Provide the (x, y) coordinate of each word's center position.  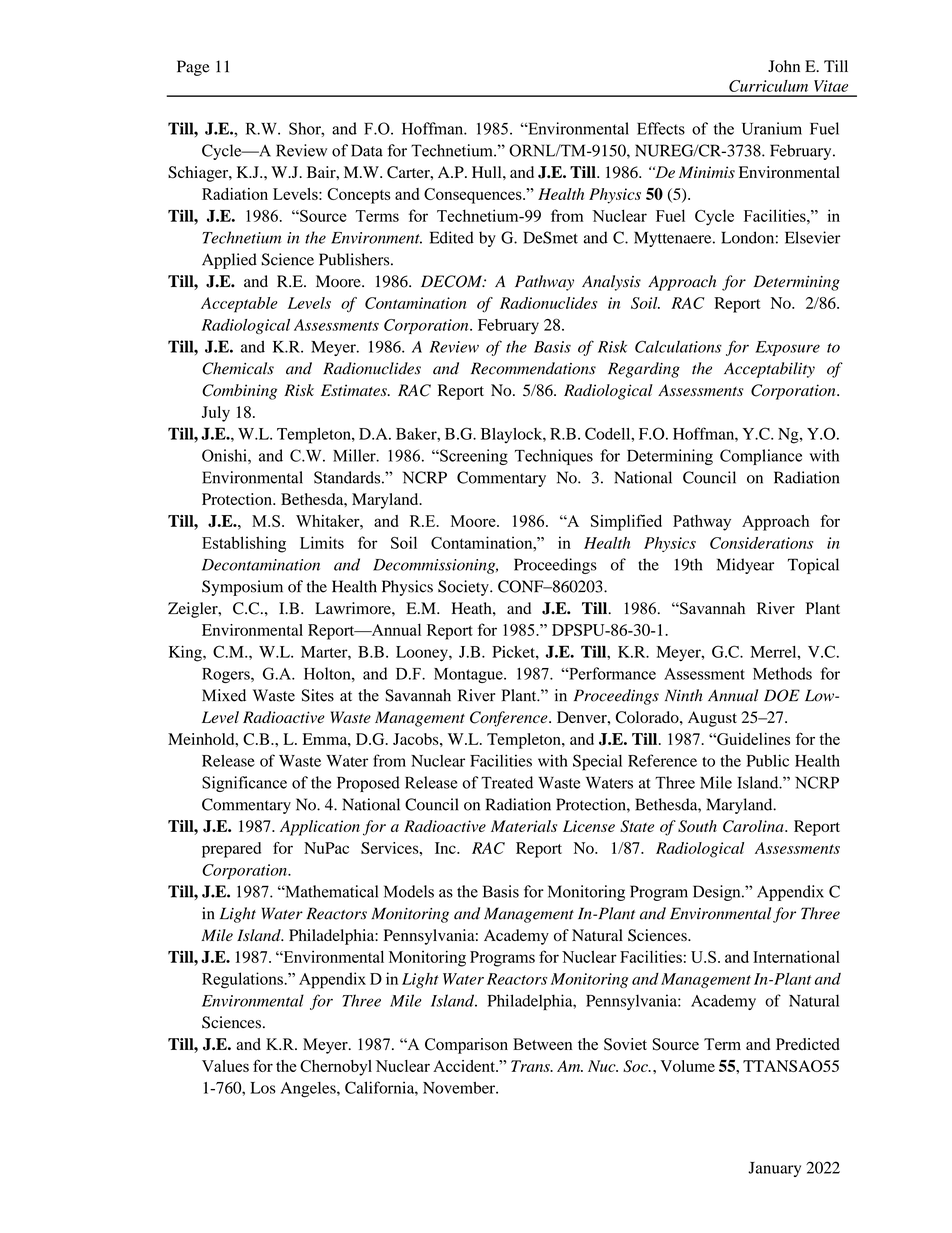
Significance (244, 784)
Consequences (474, 196)
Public (767, 760)
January (774, 1169)
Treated (507, 782)
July (216, 414)
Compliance (761, 457)
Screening (473, 457)
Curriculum (768, 86)
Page (193, 68)
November (460, 1088)
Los (263, 1088)
